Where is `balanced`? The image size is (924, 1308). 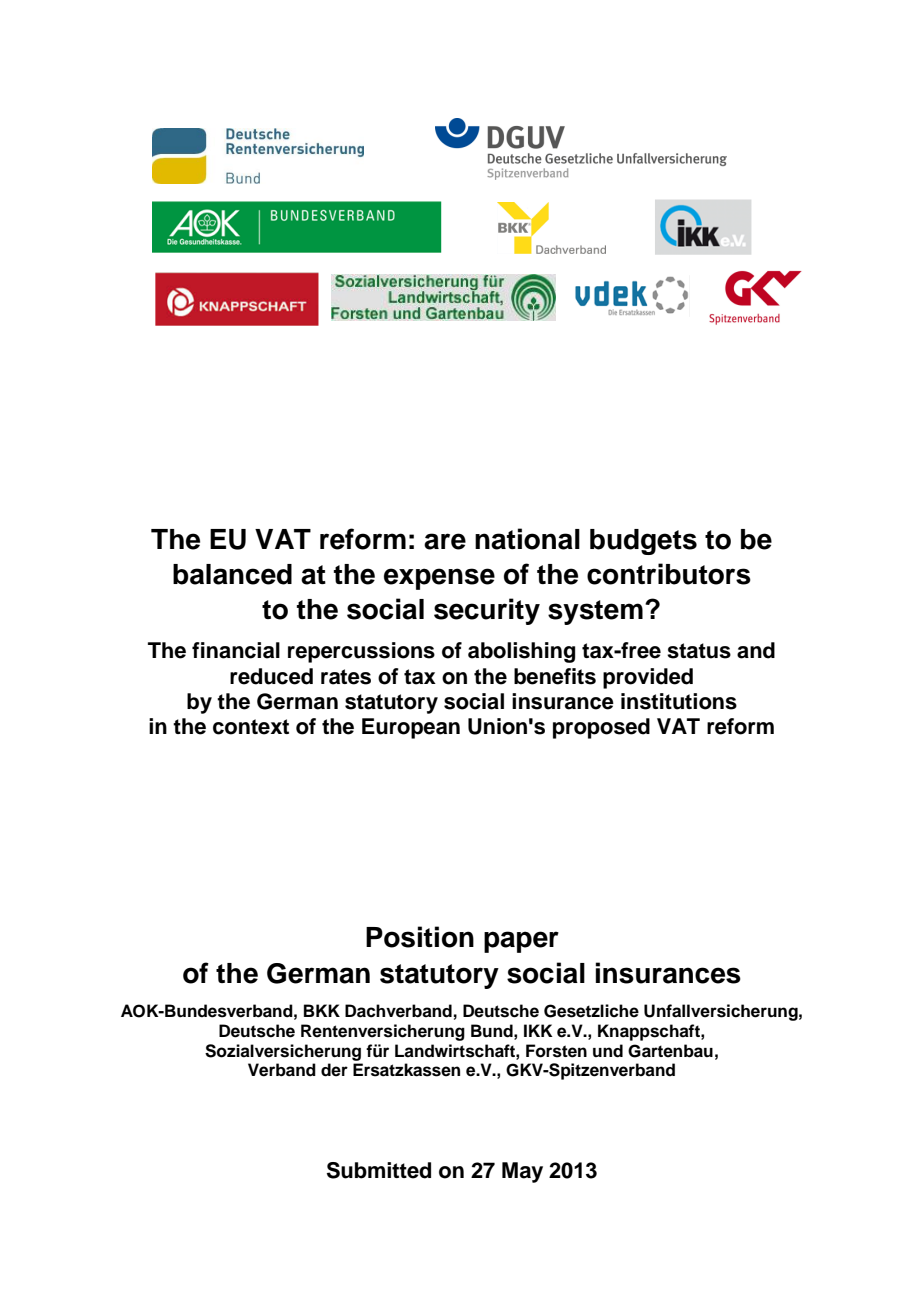
balanced is located at coordinates (232, 574).
